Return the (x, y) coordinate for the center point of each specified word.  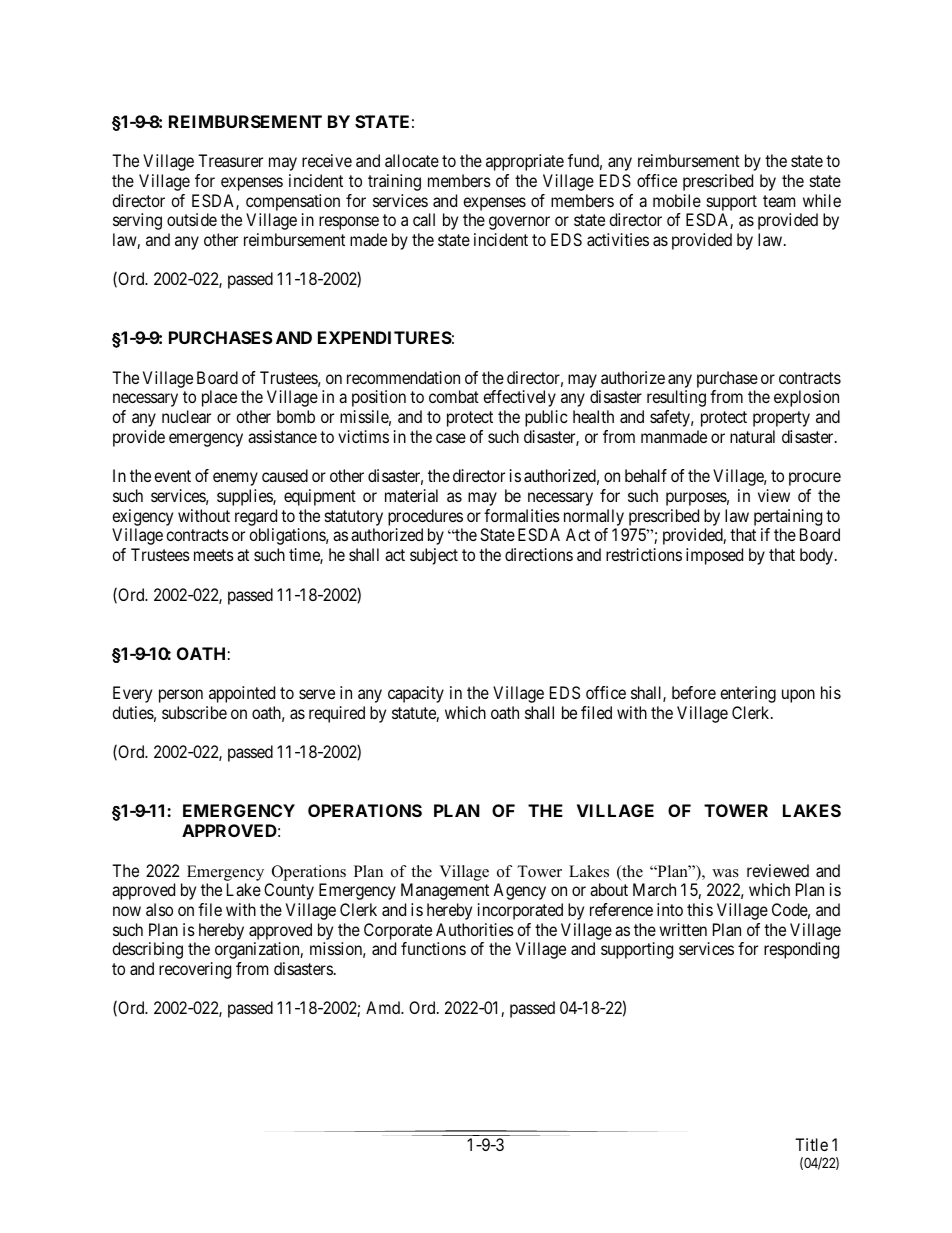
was (725, 873)
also (159, 909)
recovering (195, 970)
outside (192, 219)
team (779, 201)
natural (752, 436)
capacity (416, 694)
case (451, 438)
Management (445, 891)
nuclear (186, 416)
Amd (384, 1007)
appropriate (525, 162)
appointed (242, 694)
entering (748, 694)
